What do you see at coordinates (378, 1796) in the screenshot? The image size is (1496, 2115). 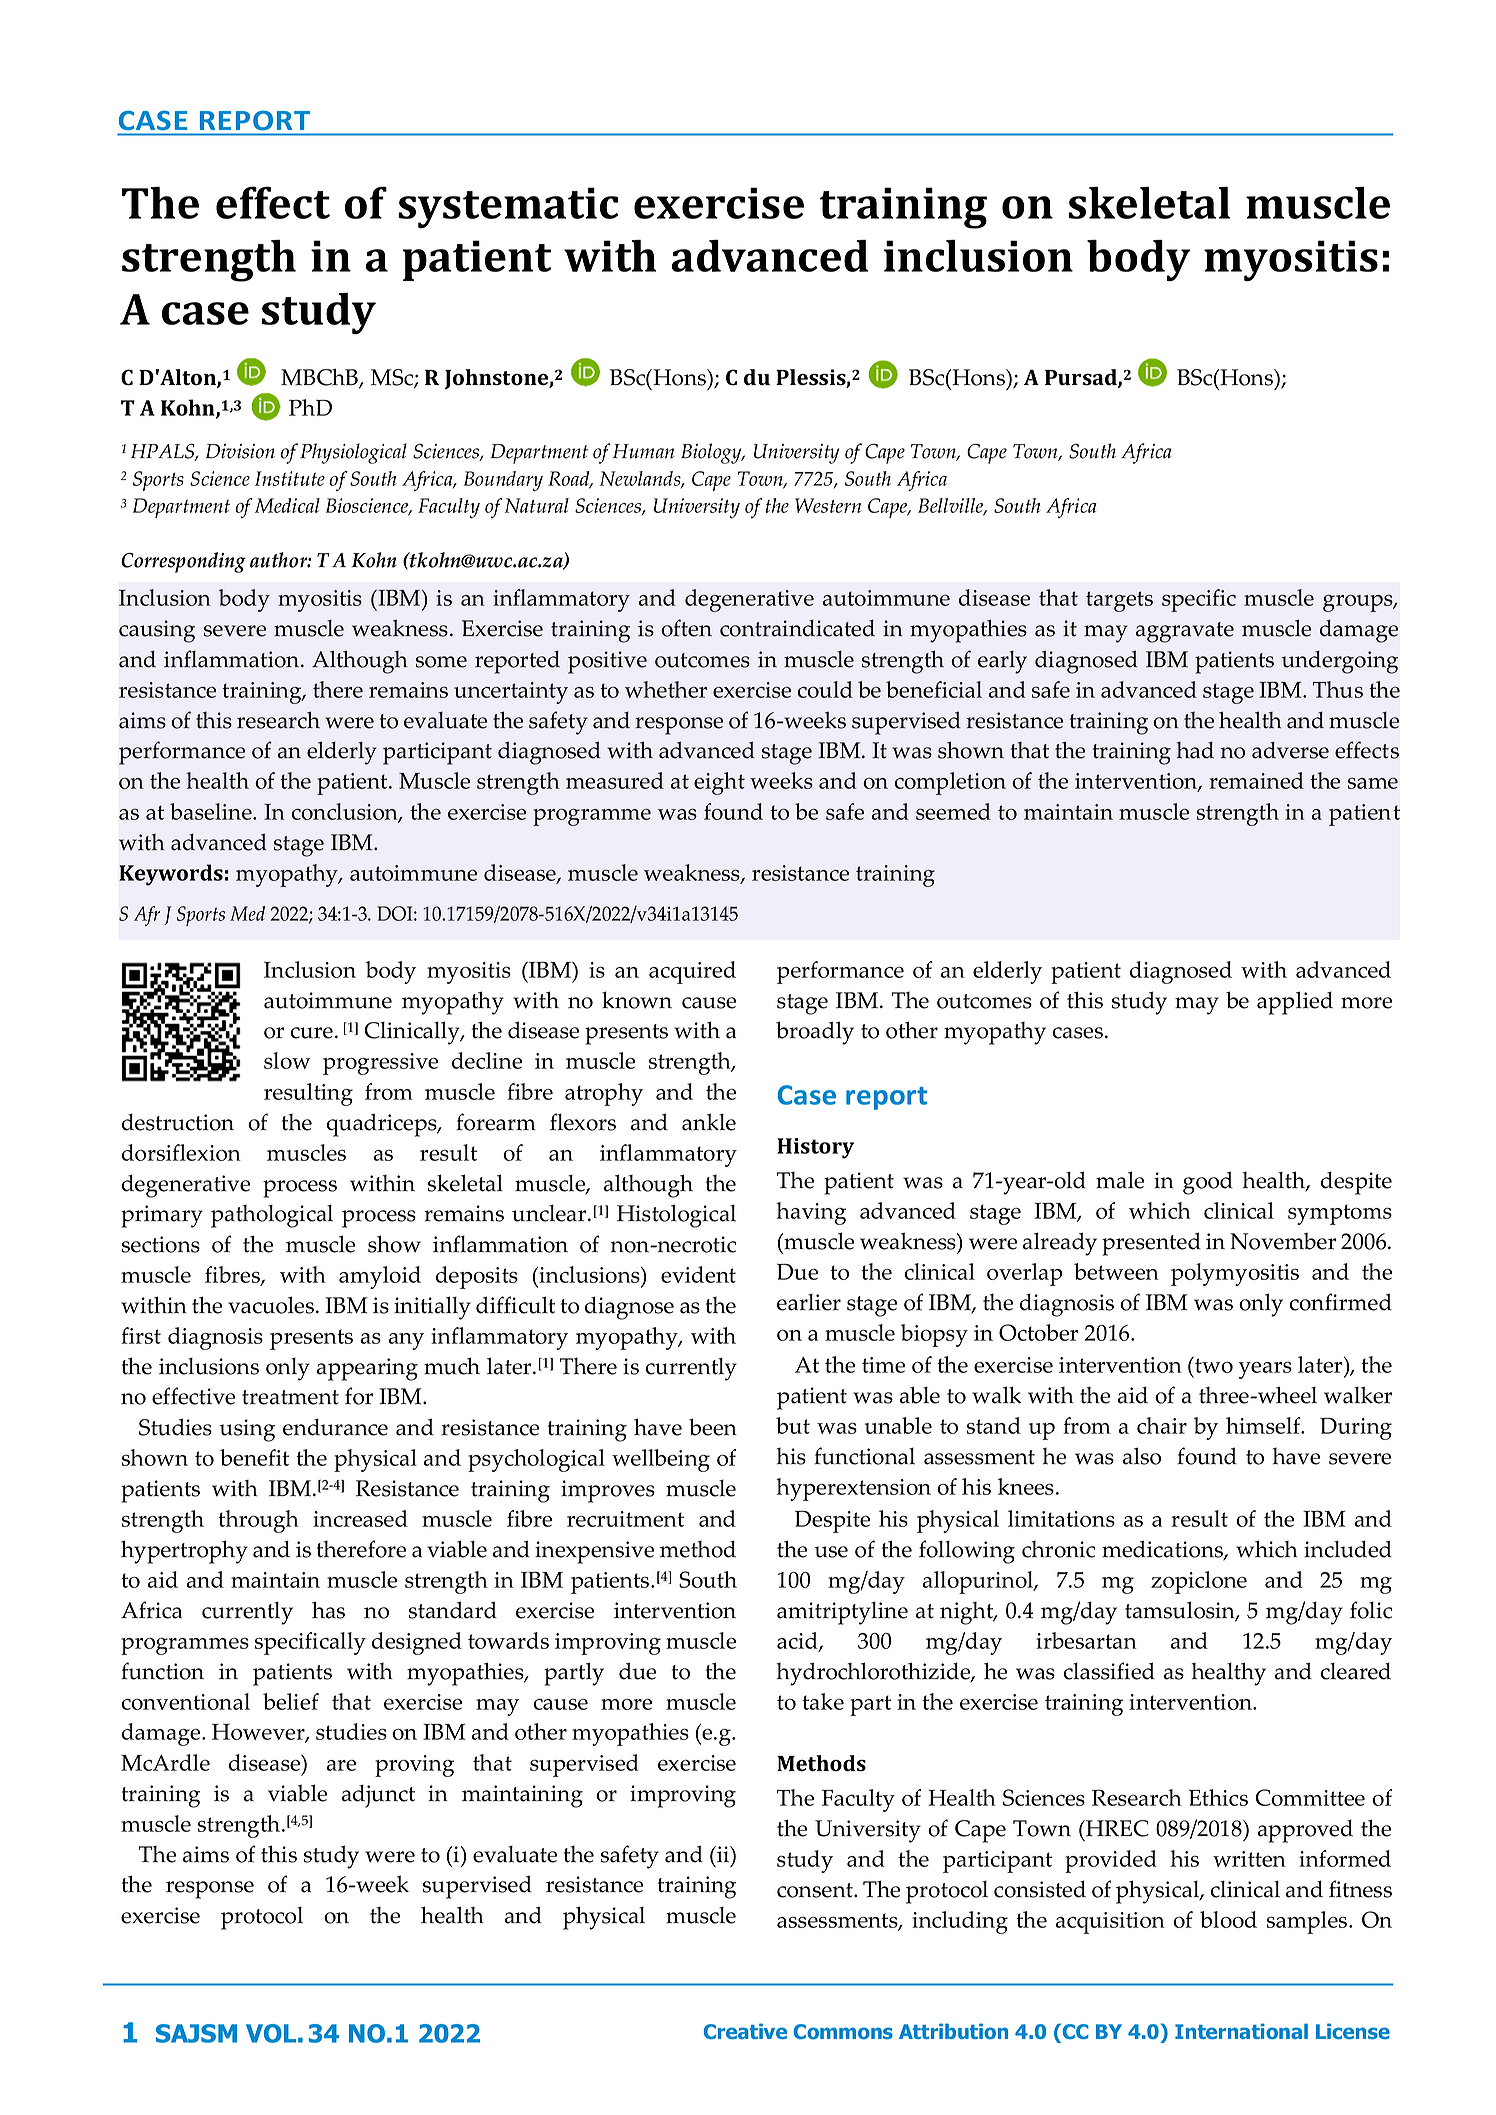 I see `adjunct` at bounding box center [378, 1796].
